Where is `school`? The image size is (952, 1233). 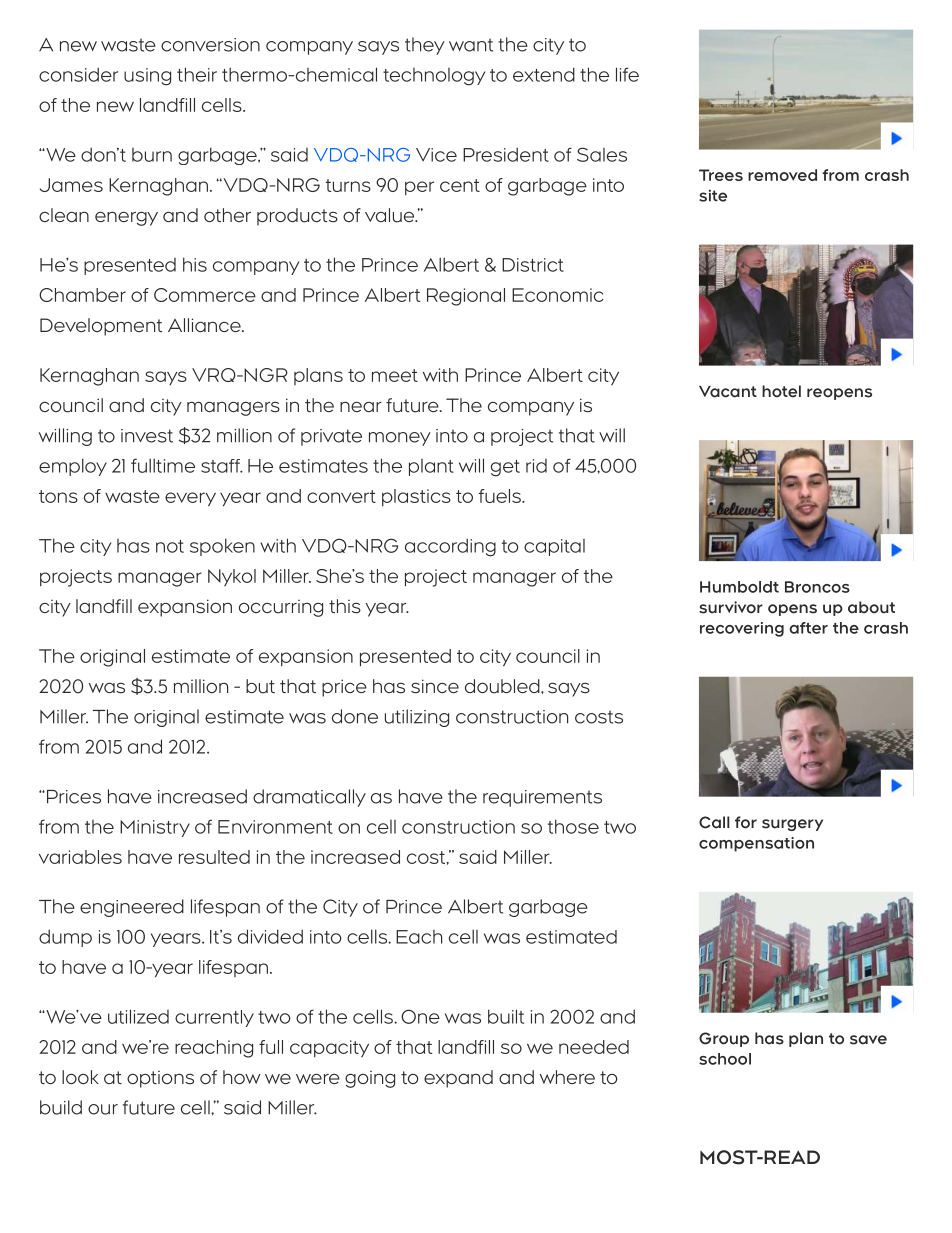 school is located at coordinates (725, 1059).
